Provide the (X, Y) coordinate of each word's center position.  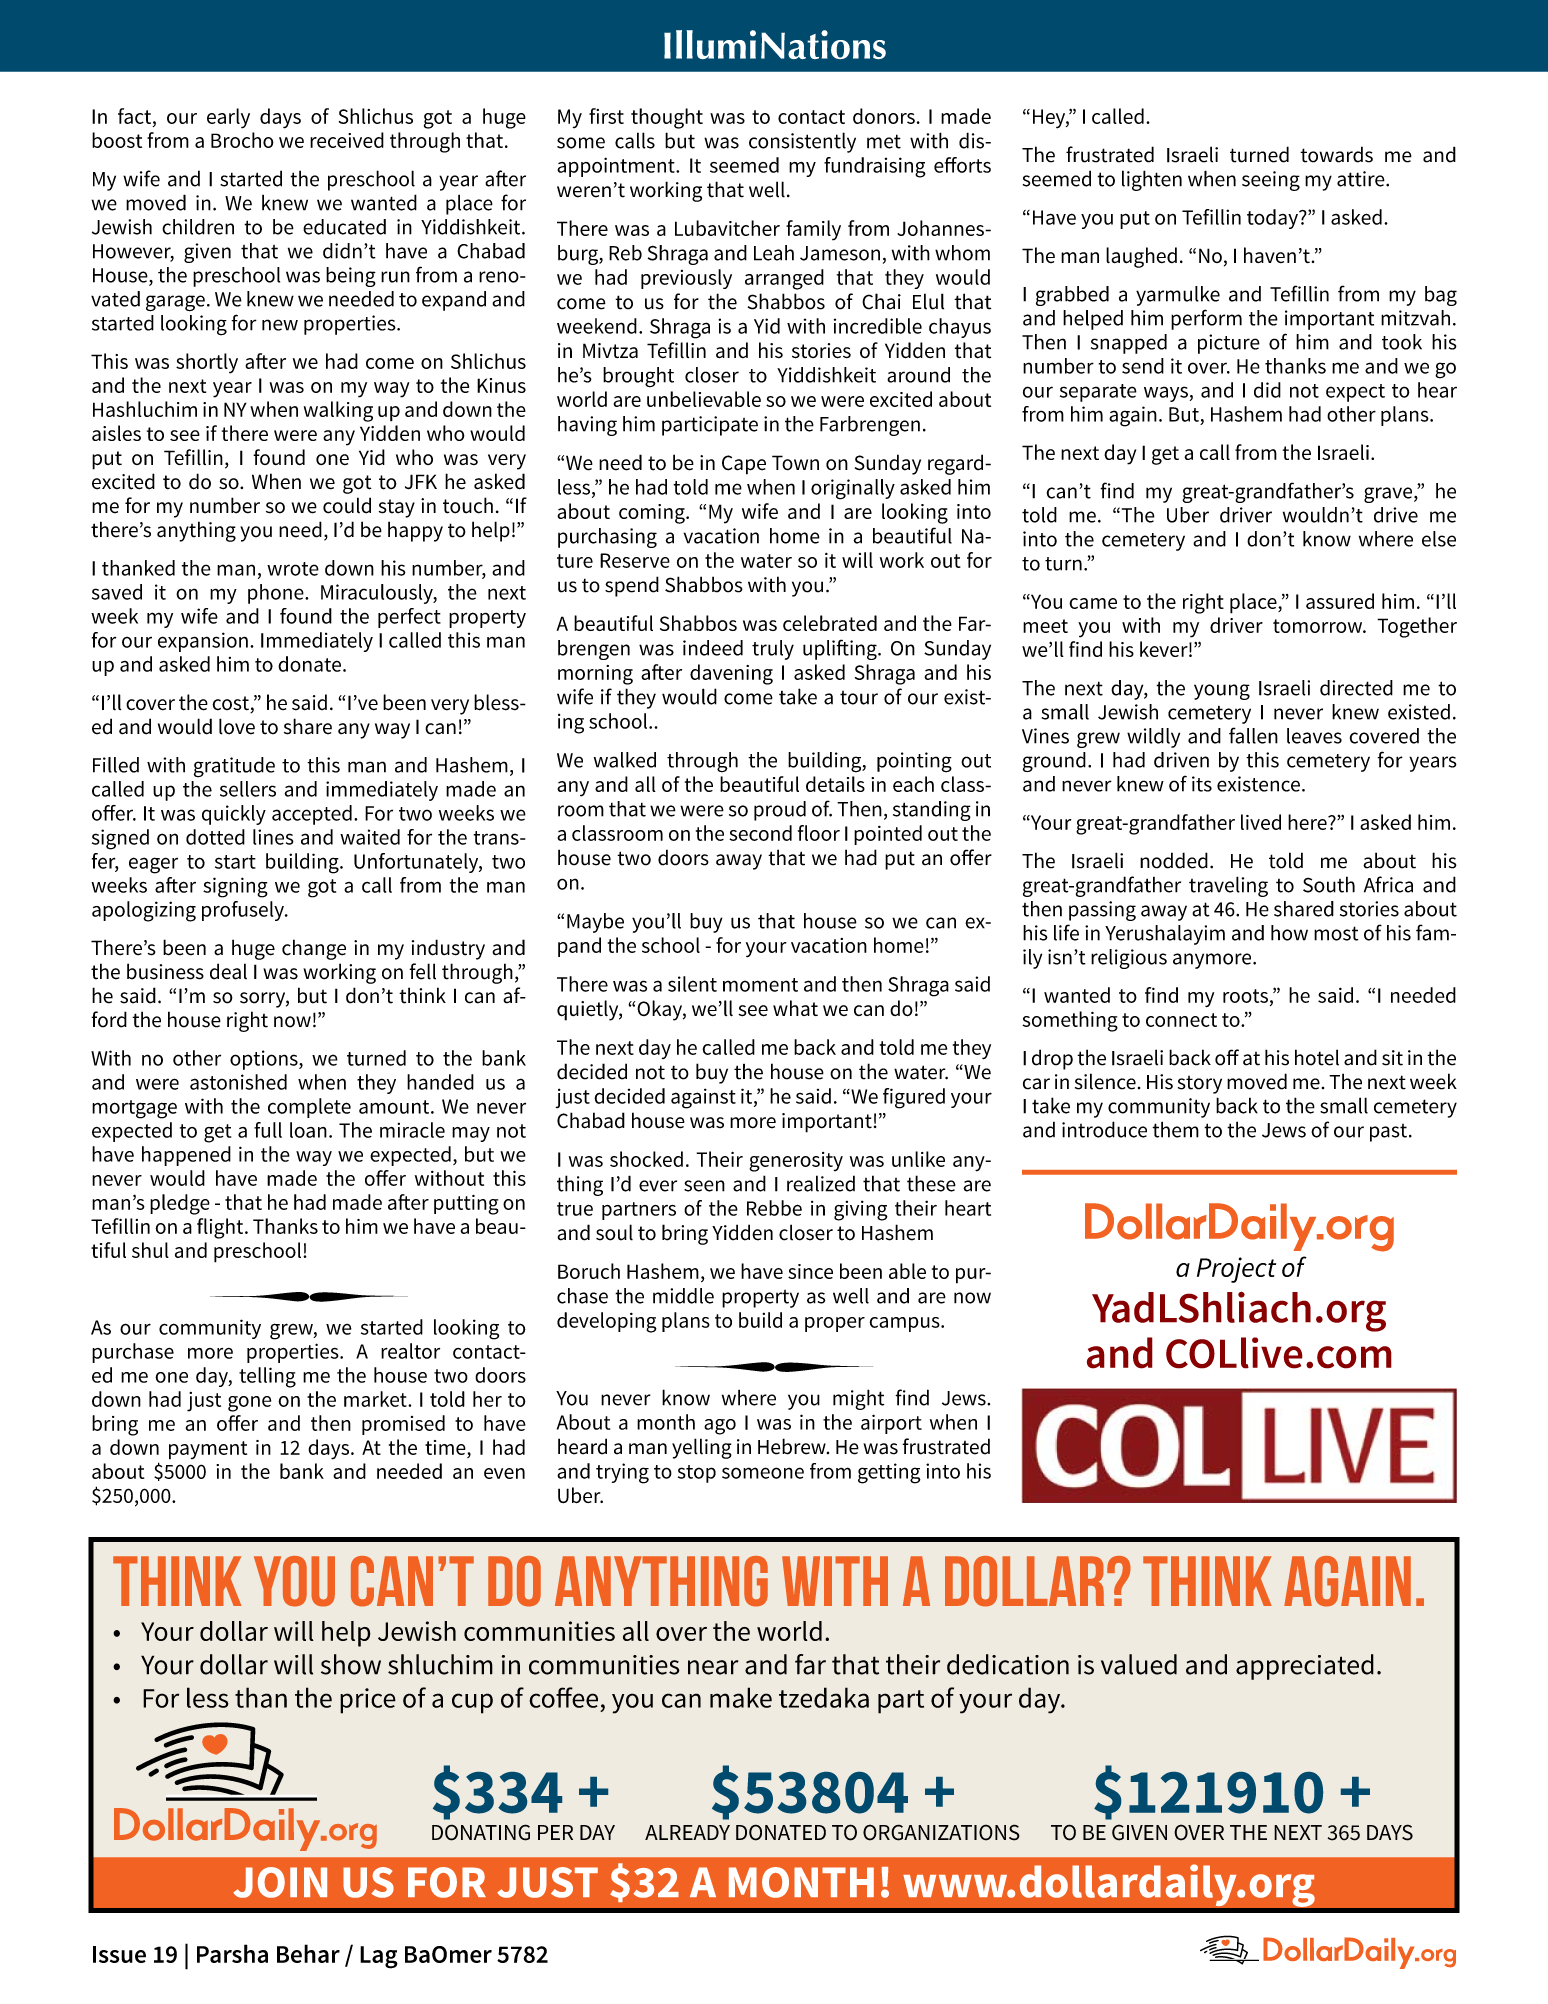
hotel (1317, 1057)
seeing (1271, 181)
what (795, 1008)
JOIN (280, 1882)
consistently (802, 142)
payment (208, 1450)
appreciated (1305, 1667)
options (265, 1060)
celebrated (830, 623)
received (347, 140)
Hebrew (793, 1446)
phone (277, 594)
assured (1340, 601)
